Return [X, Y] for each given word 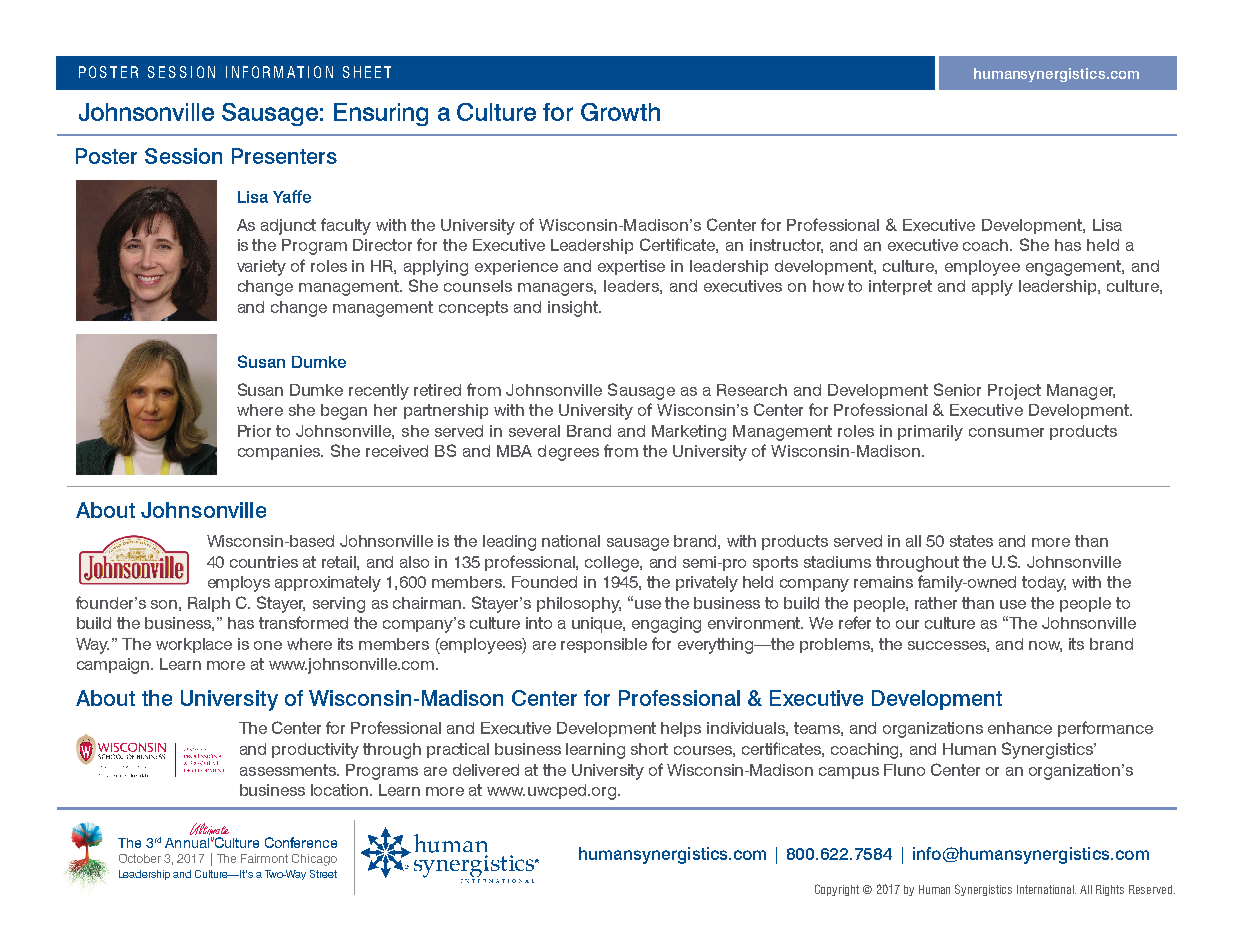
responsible [604, 645]
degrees [568, 453]
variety [261, 268]
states [971, 541]
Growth [620, 112]
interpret [900, 287]
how [828, 286]
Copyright [837, 890]
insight [574, 309]
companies [280, 452]
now [1045, 646]
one [268, 645]
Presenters [284, 156]
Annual [187, 843]
